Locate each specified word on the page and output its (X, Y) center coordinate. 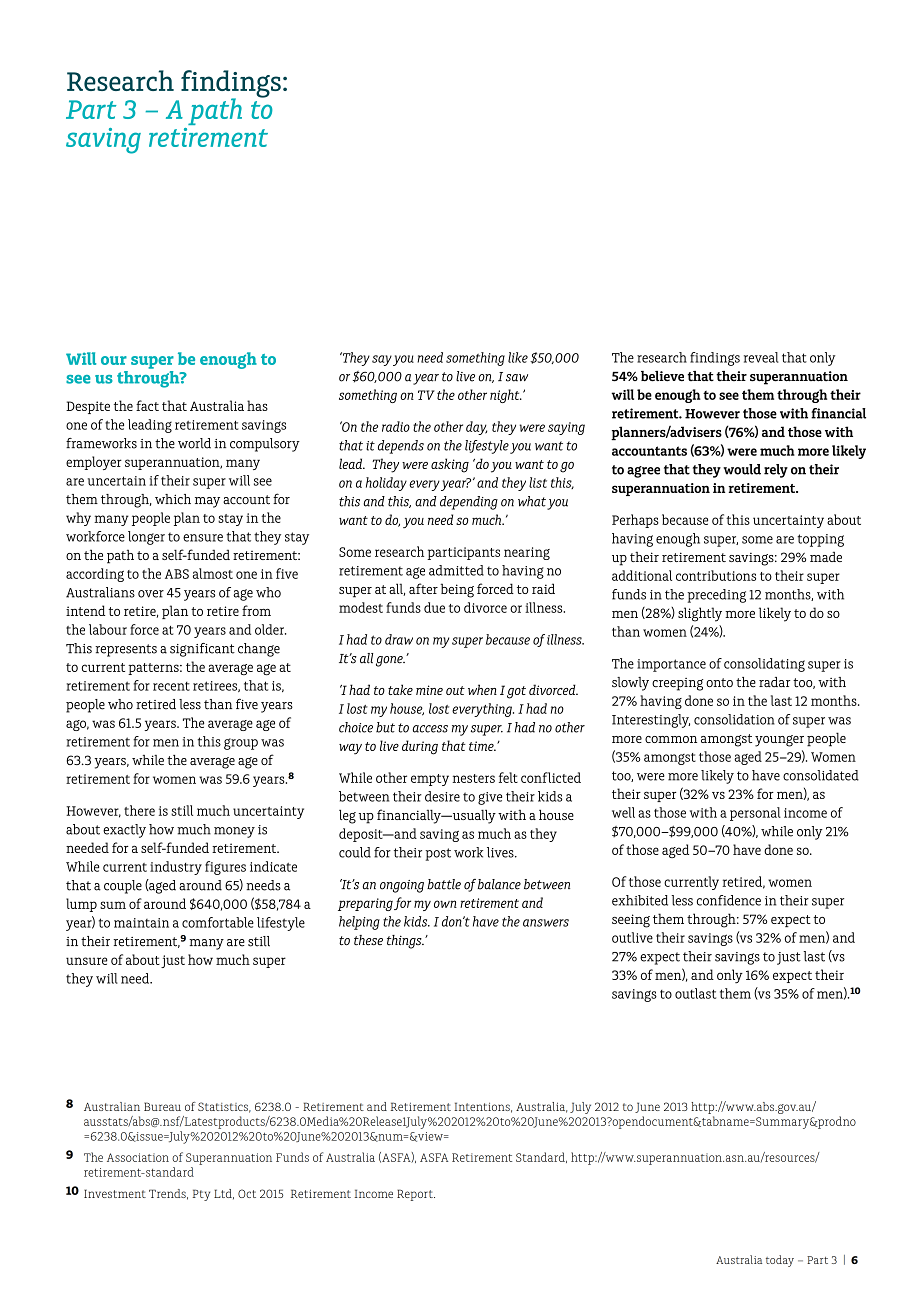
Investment (115, 1193)
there (139, 810)
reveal (761, 357)
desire (442, 796)
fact (147, 405)
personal (755, 814)
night (506, 396)
